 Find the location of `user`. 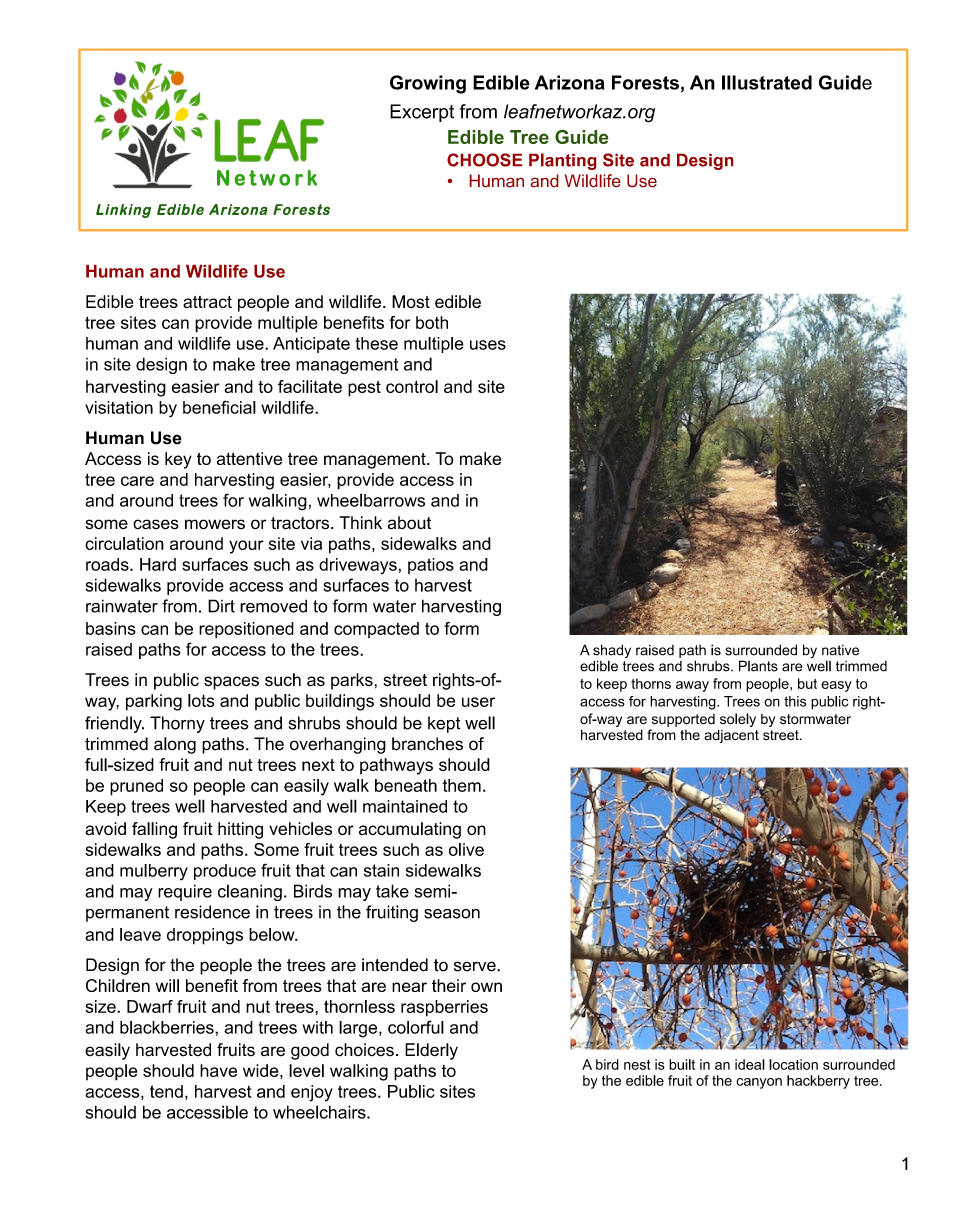

user is located at coordinates (478, 702).
